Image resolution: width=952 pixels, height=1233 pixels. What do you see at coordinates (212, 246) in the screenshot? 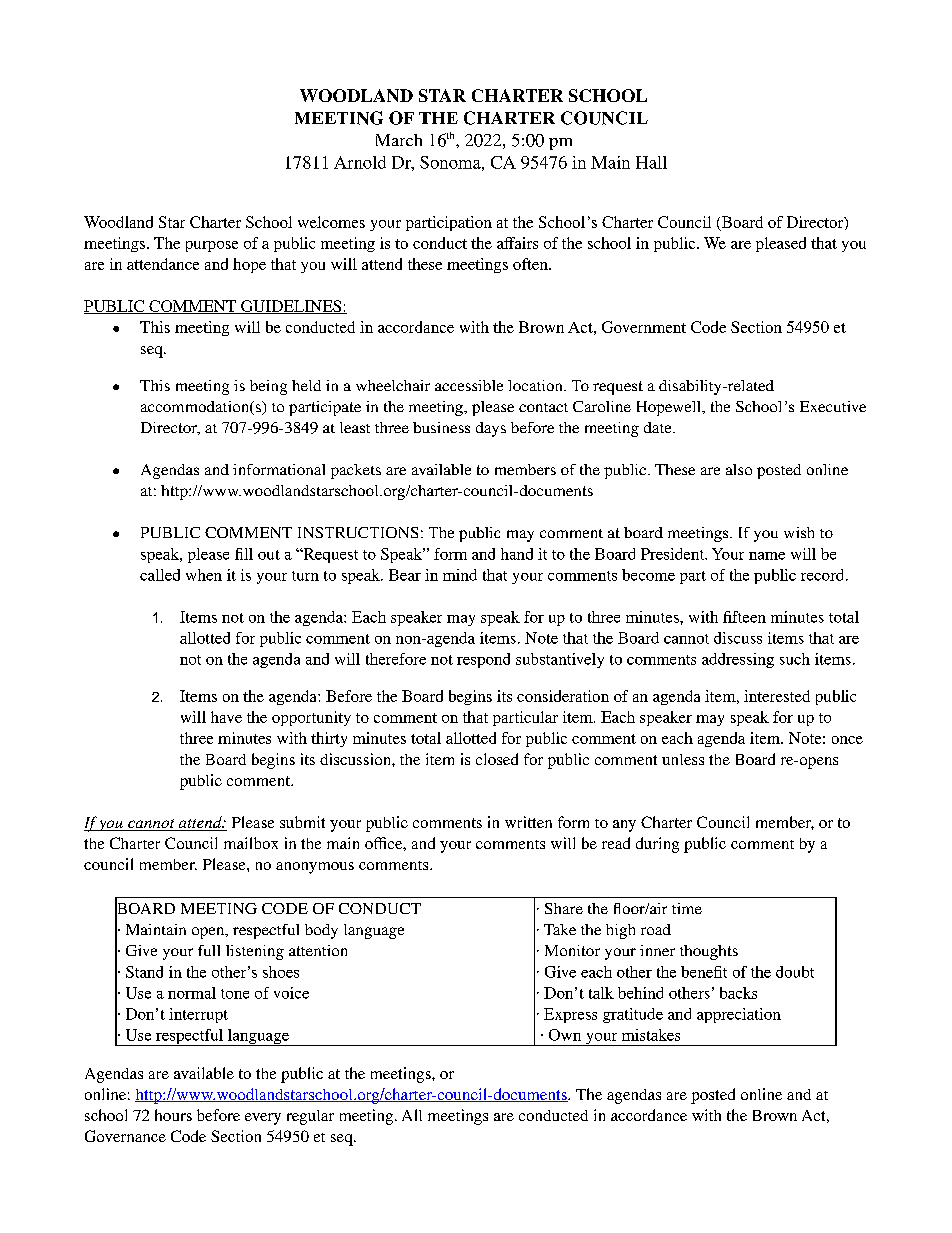
I see `purpose` at bounding box center [212, 246].
